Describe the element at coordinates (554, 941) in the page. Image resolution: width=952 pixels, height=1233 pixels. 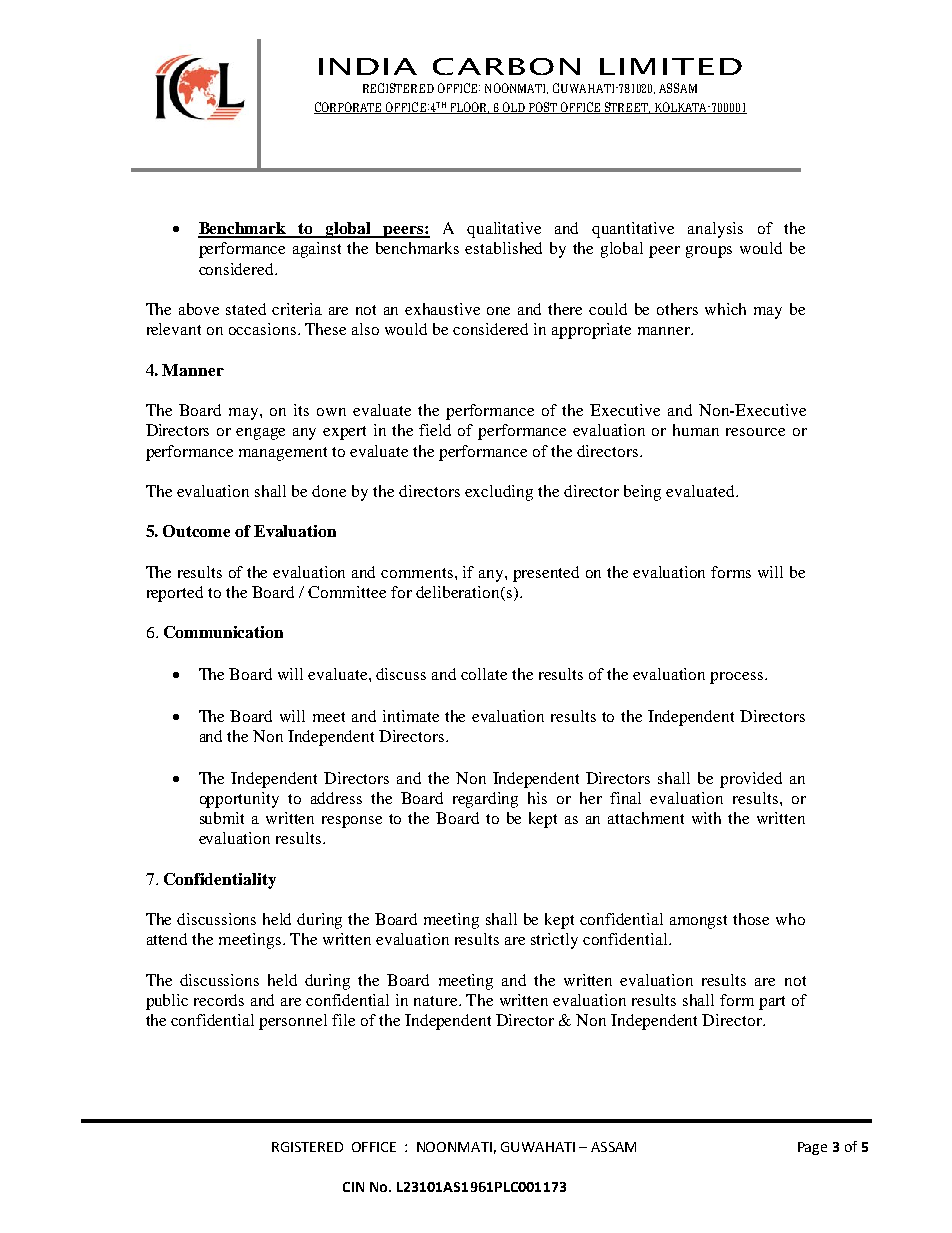
I see `strictly` at that location.
